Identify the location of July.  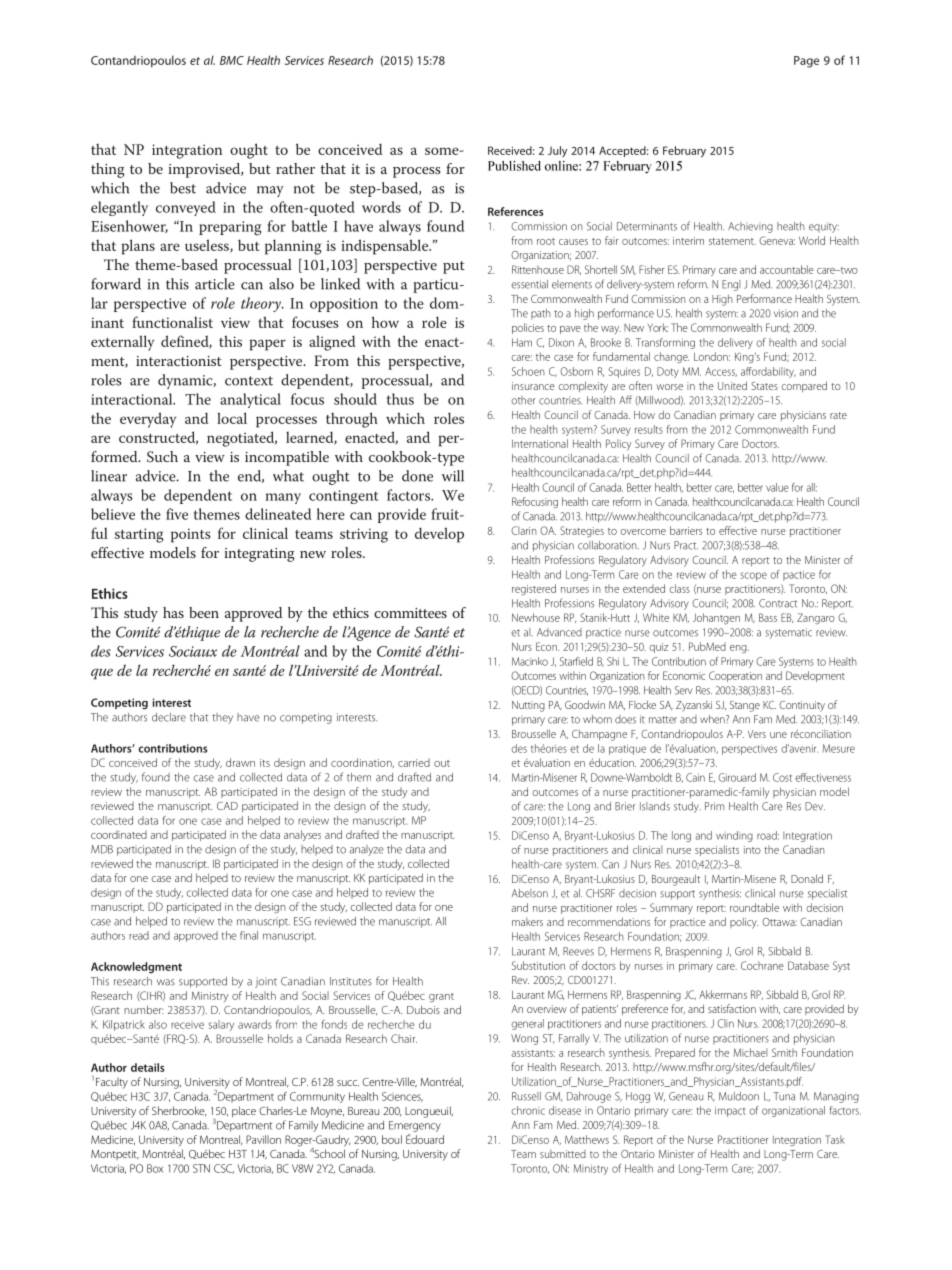
(557, 151).
